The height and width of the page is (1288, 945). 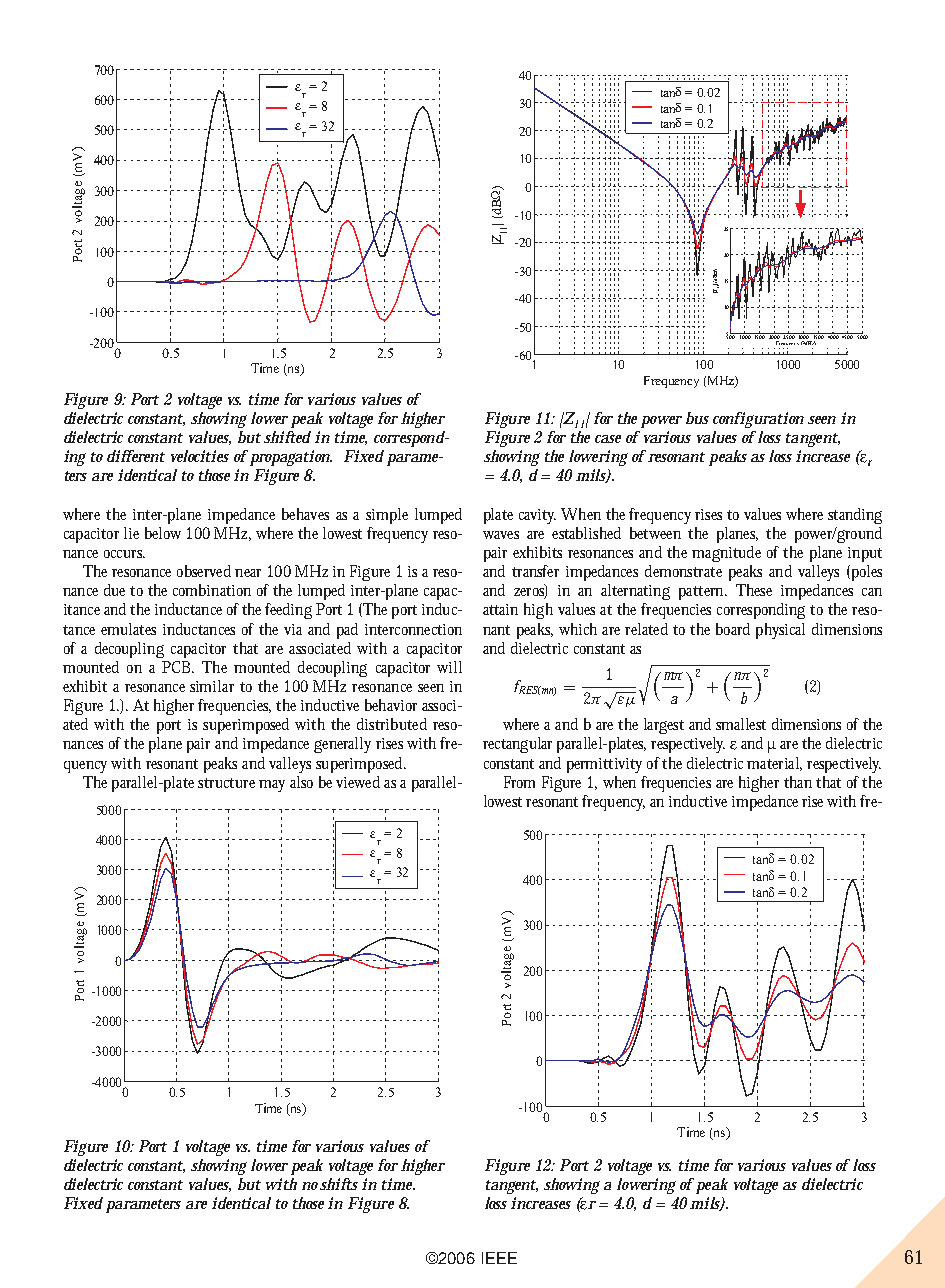 What do you see at coordinates (798, 782) in the page?
I see `than` at bounding box center [798, 782].
